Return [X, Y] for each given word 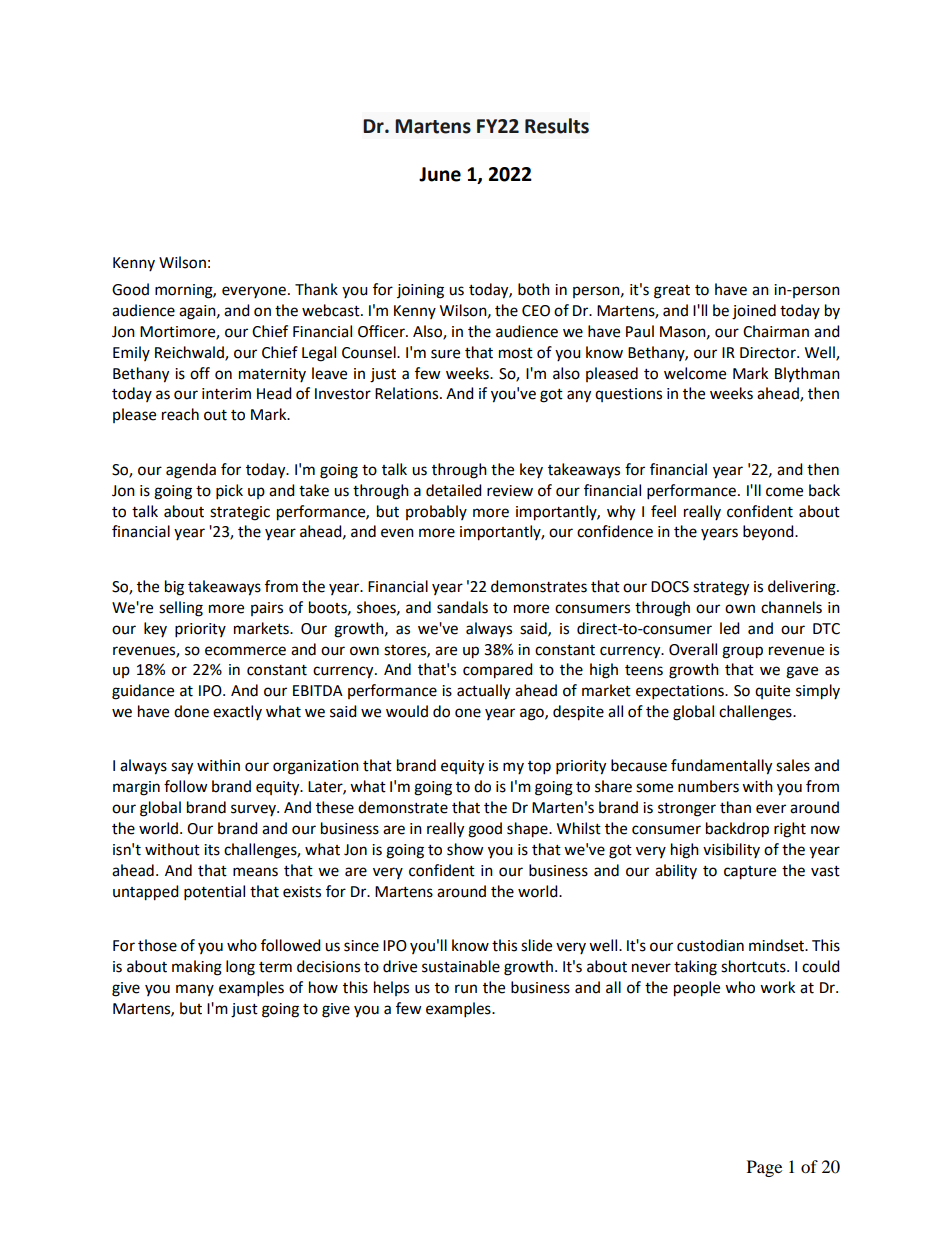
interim [226, 394]
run [466, 989]
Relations [408, 393]
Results [557, 126]
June [440, 174]
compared [498, 671]
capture [750, 873]
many [195, 990]
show [465, 849]
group [742, 652]
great [672, 292]
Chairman [776, 331]
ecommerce [245, 651]
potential [214, 893]
